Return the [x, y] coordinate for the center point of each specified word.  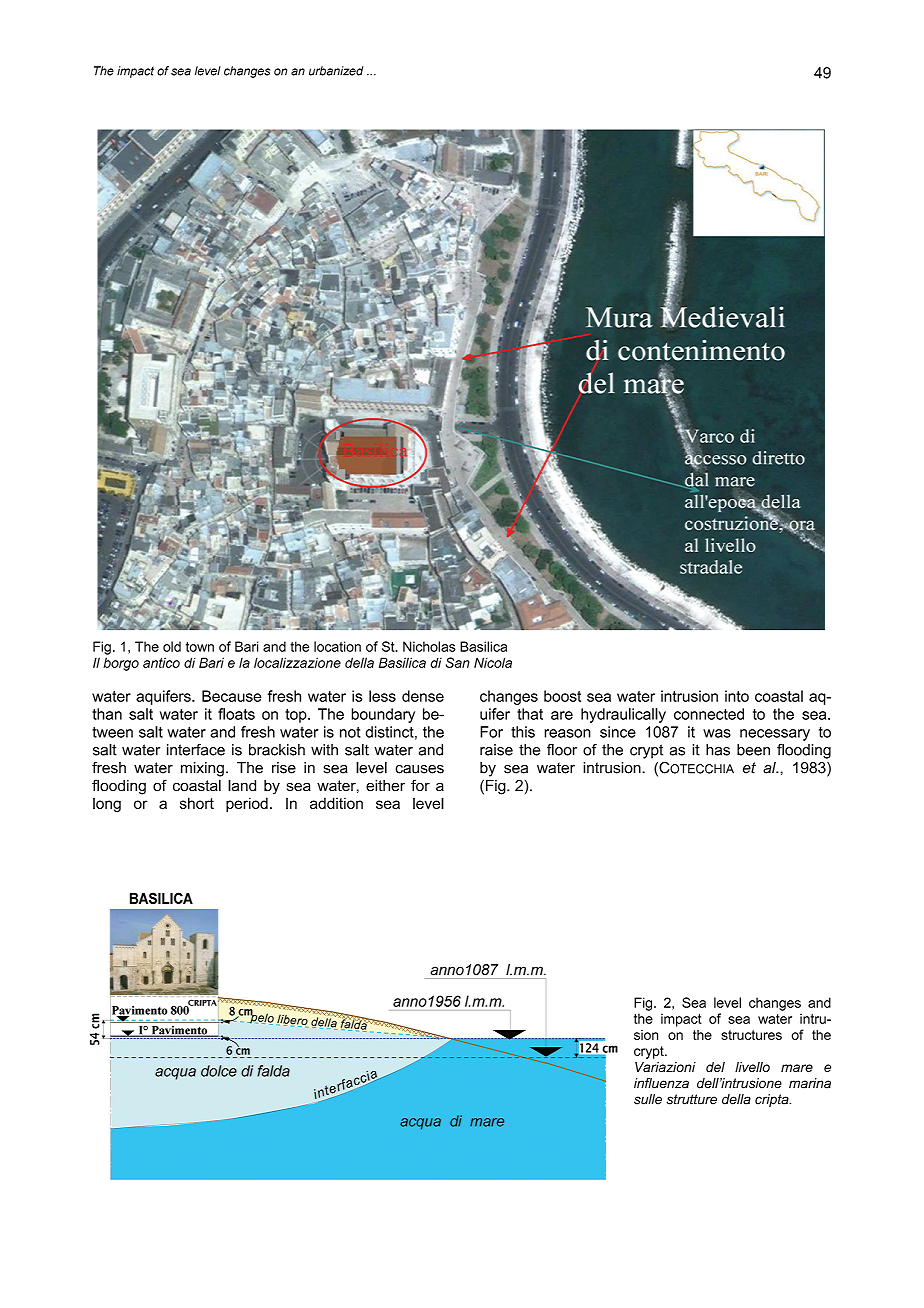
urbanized [336, 71]
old [172, 646]
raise [496, 750]
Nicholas [429, 646]
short [197, 803]
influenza [661, 1083]
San [458, 662]
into [737, 696]
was [717, 733]
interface [196, 750]
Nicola [493, 662]
